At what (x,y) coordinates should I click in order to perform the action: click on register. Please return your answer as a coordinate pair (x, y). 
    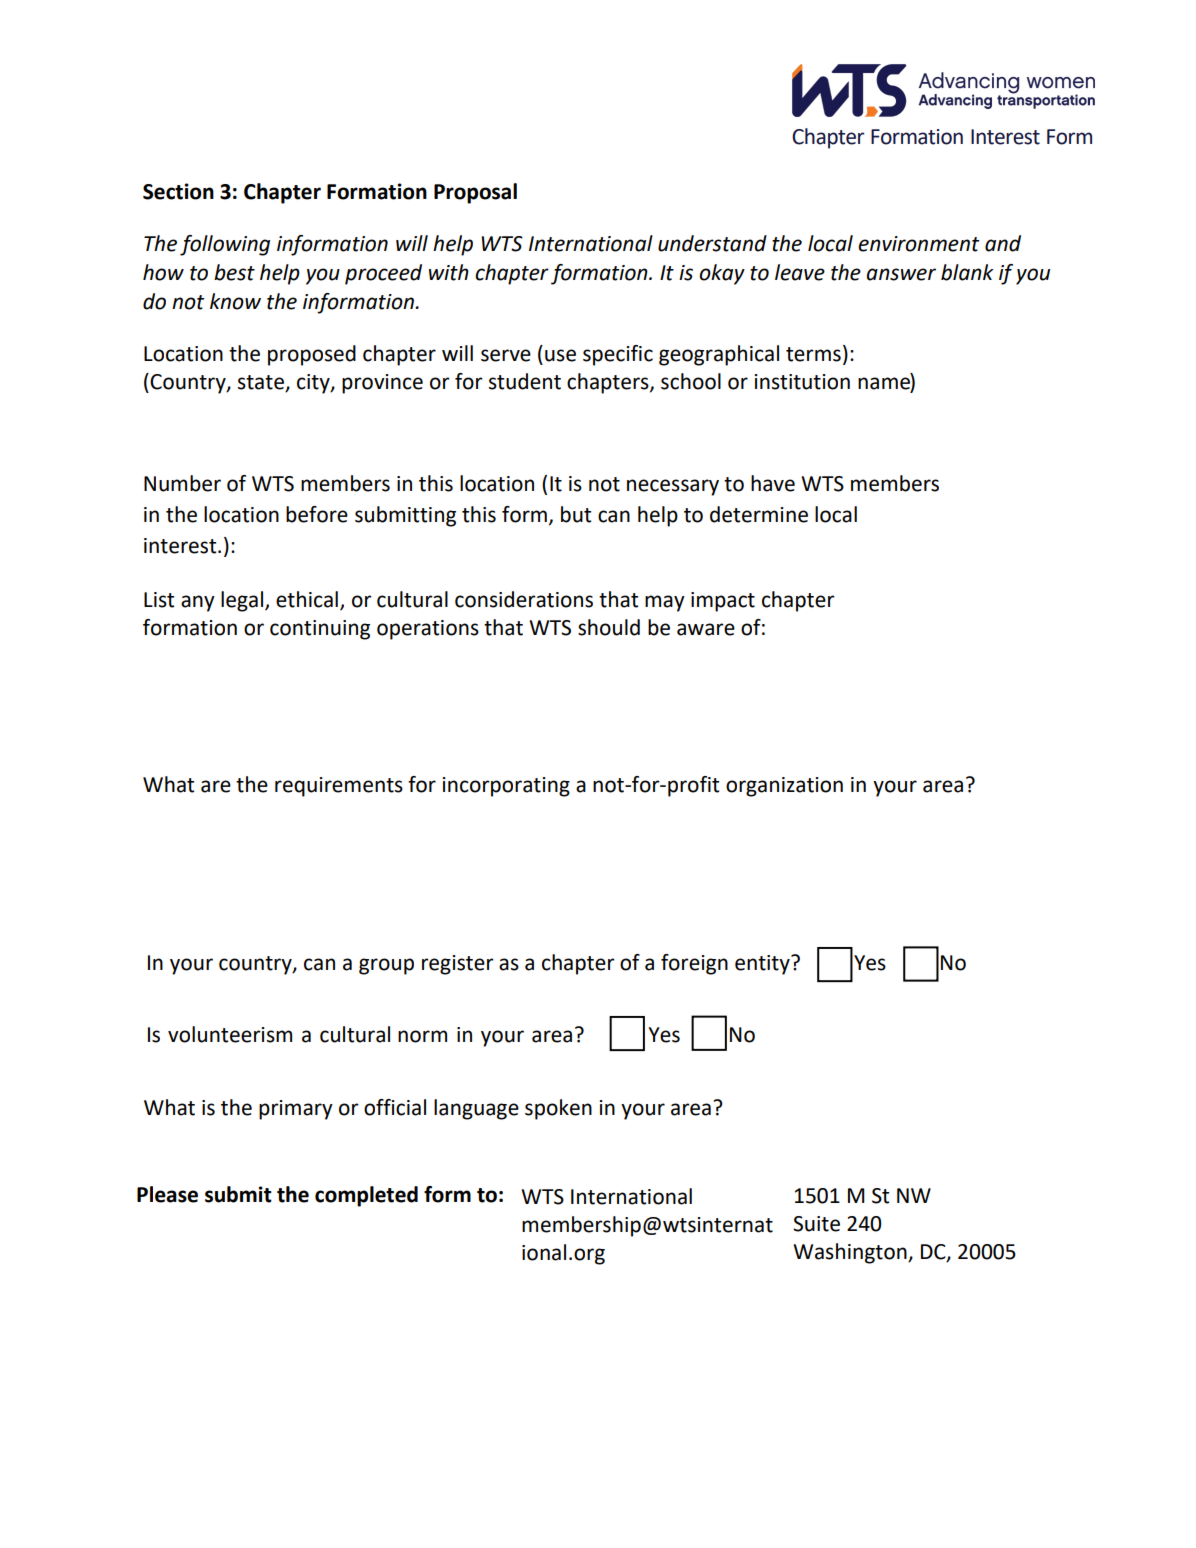
    Looking at the image, I should click on (458, 965).
